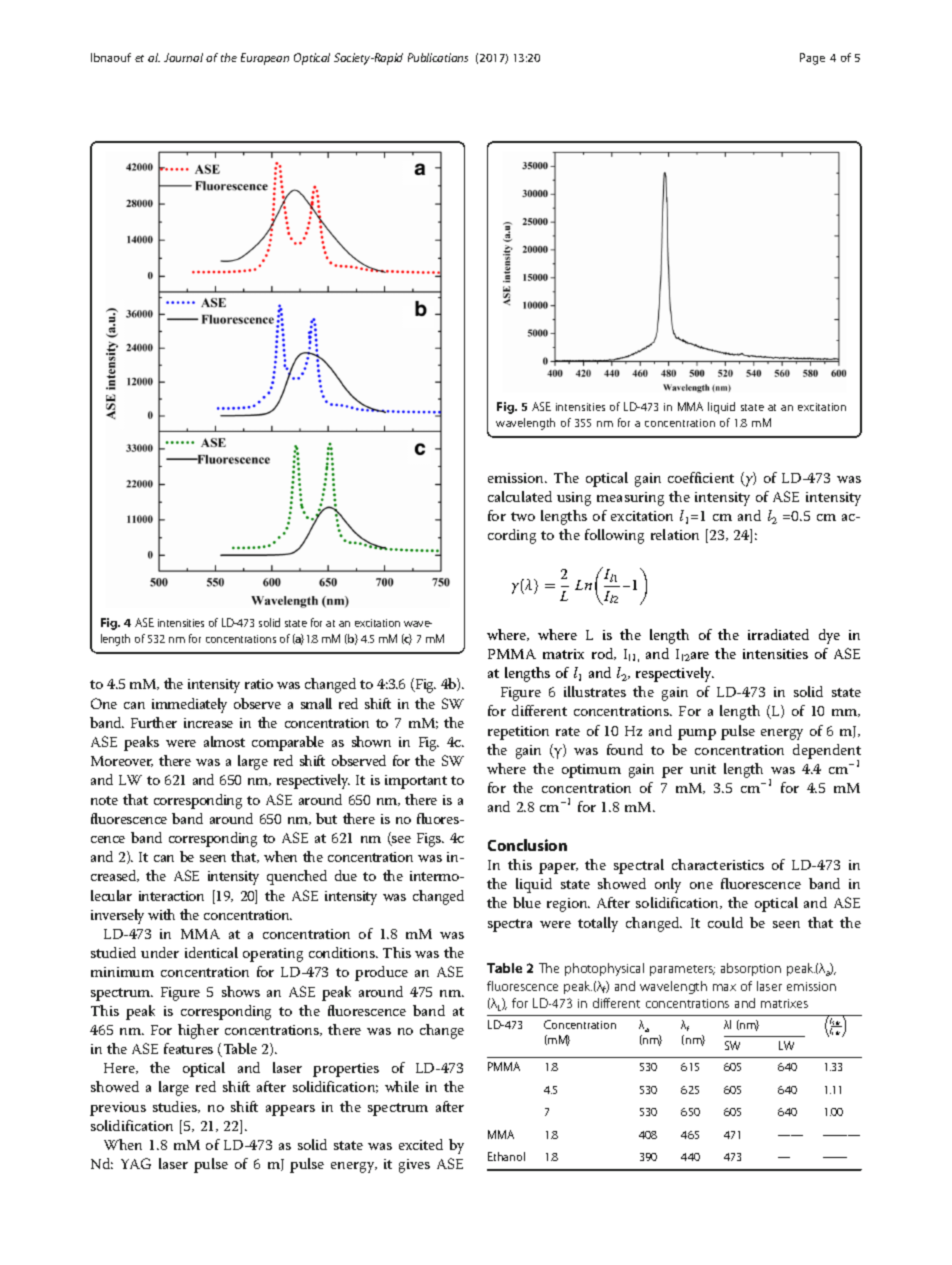  Describe the element at coordinates (416, 782) in the image. I see `important` at that location.
